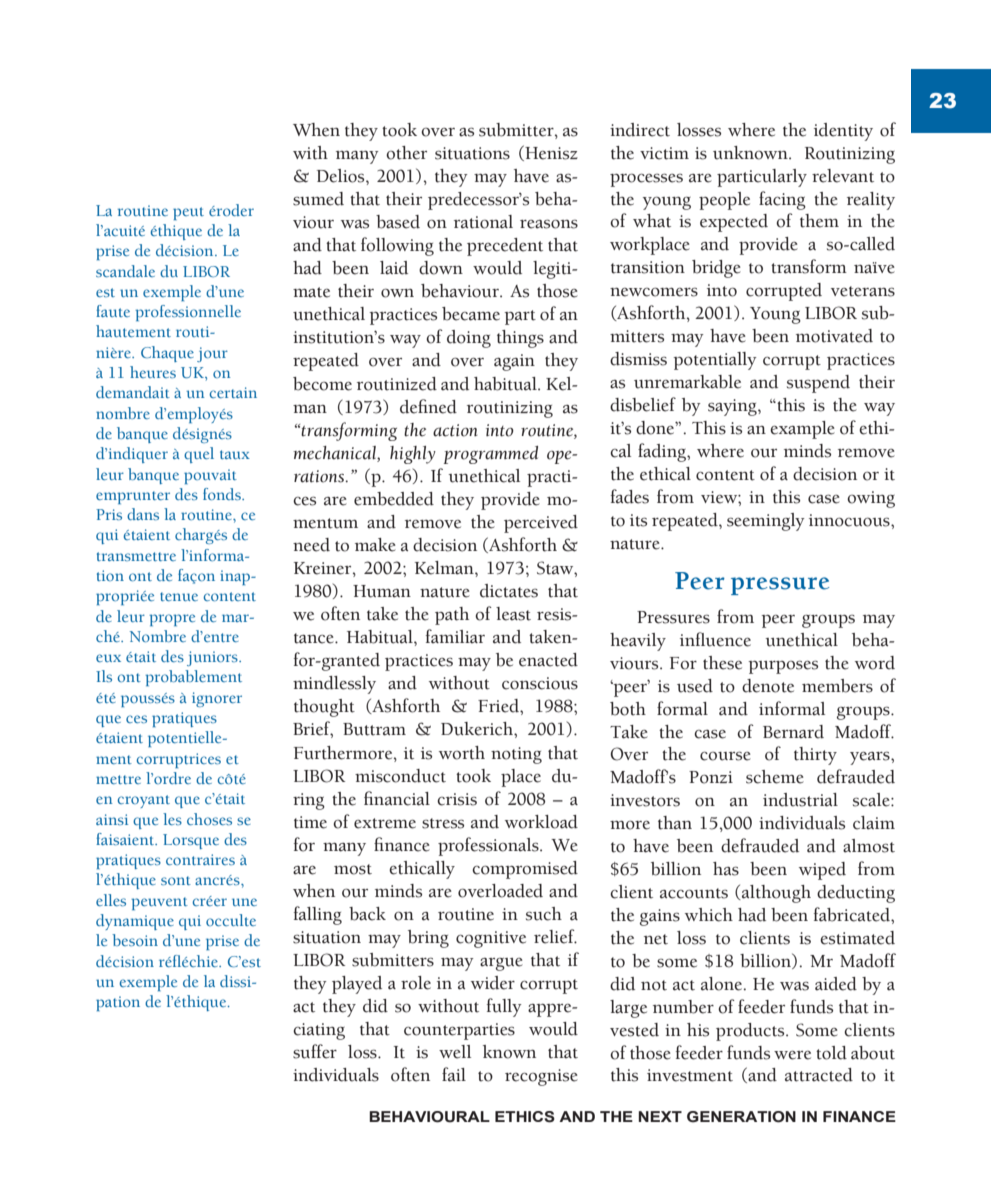  Describe the element at coordinates (188, 213) in the image. I see `peut` at that location.
